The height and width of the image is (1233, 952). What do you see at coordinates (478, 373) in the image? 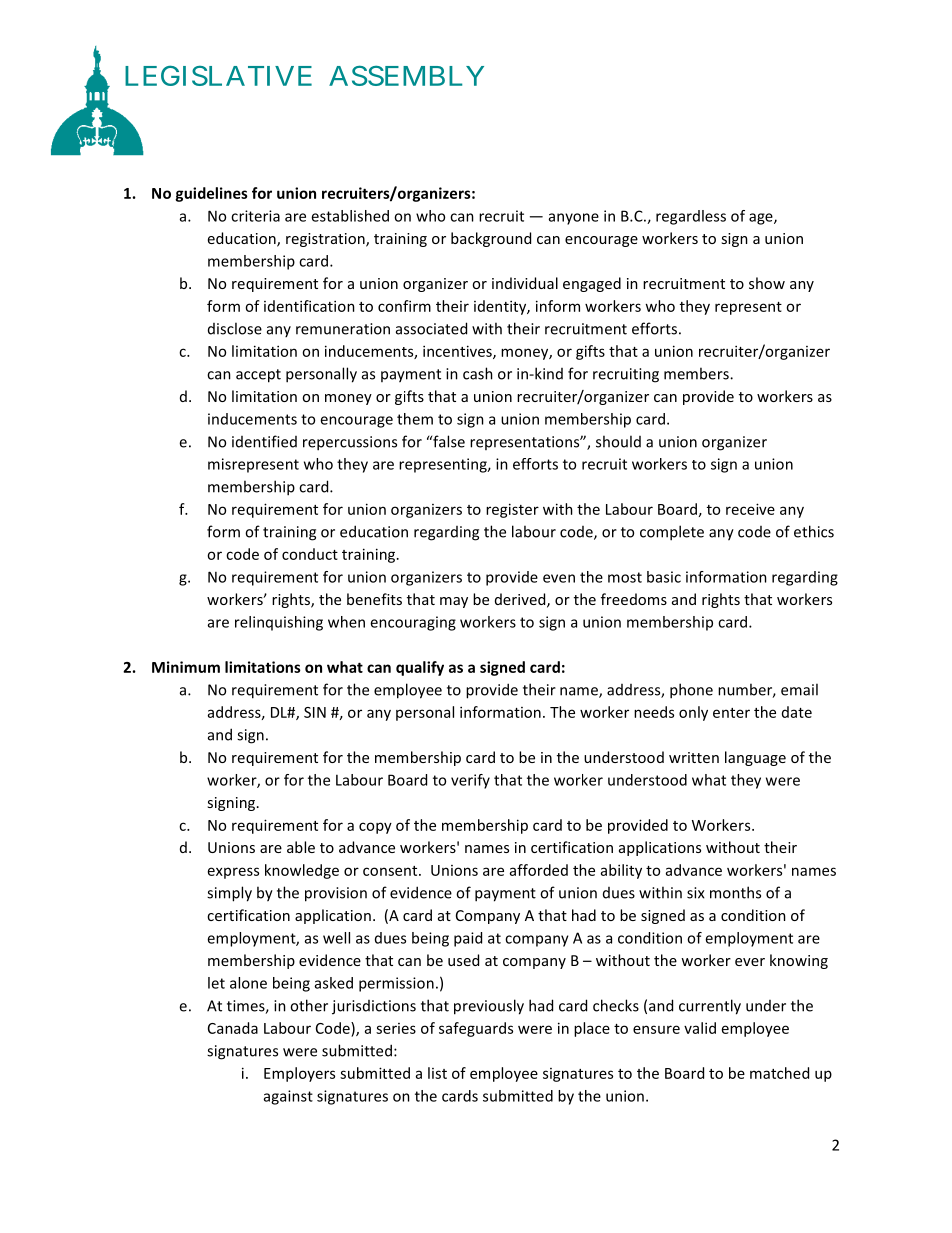
I see `cash` at bounding box center [478, 373].
